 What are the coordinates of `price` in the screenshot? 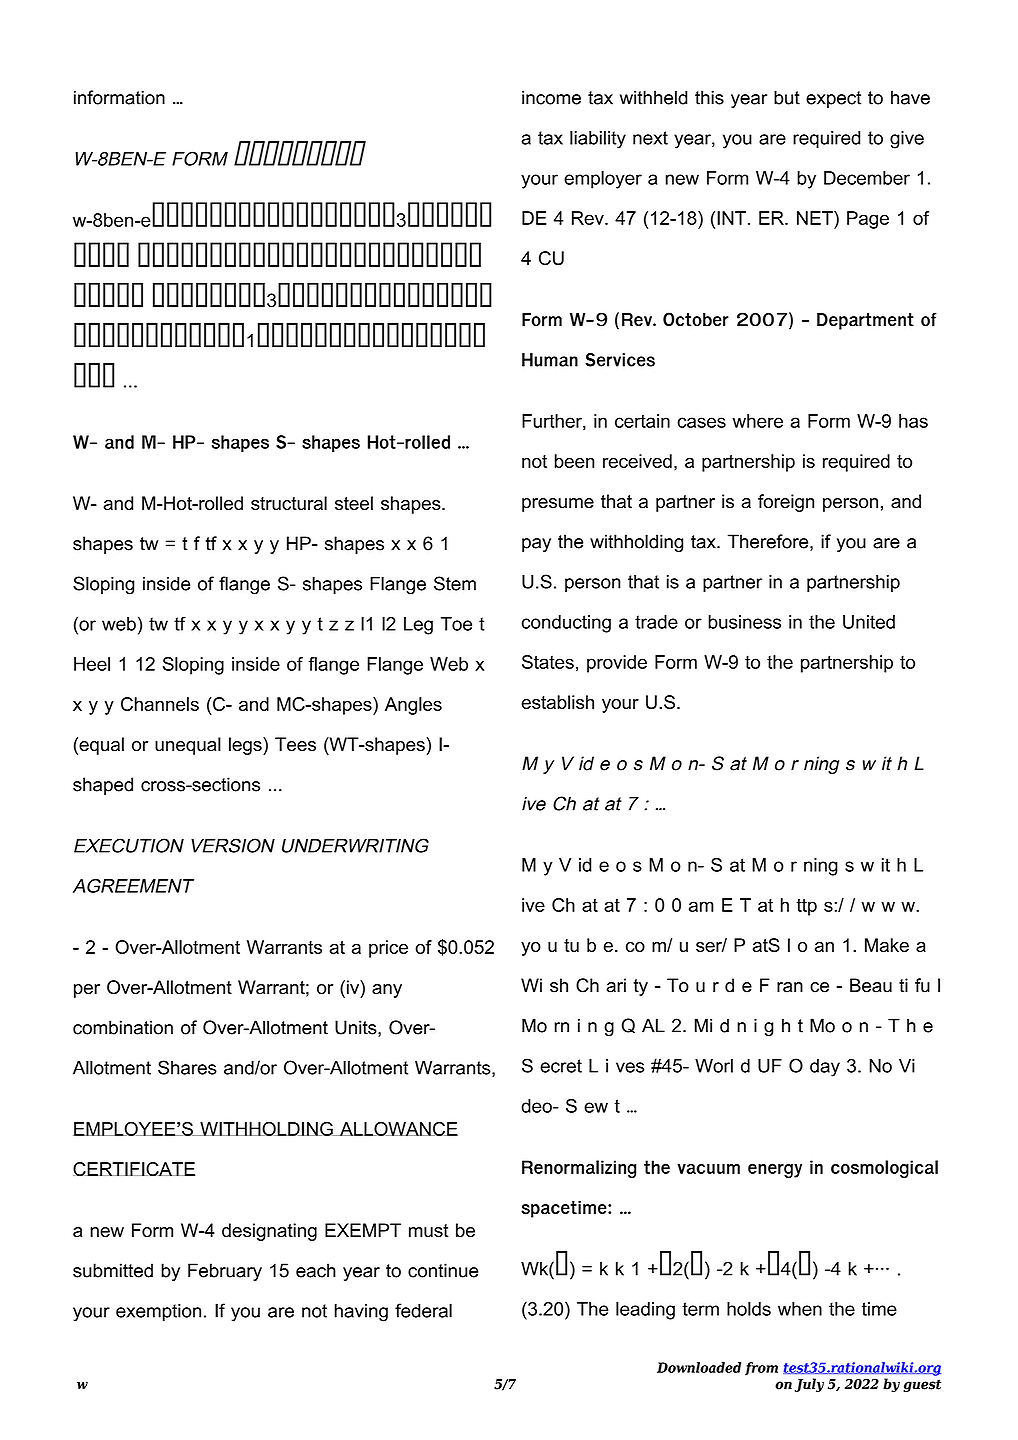 It's located at (388, 949).
